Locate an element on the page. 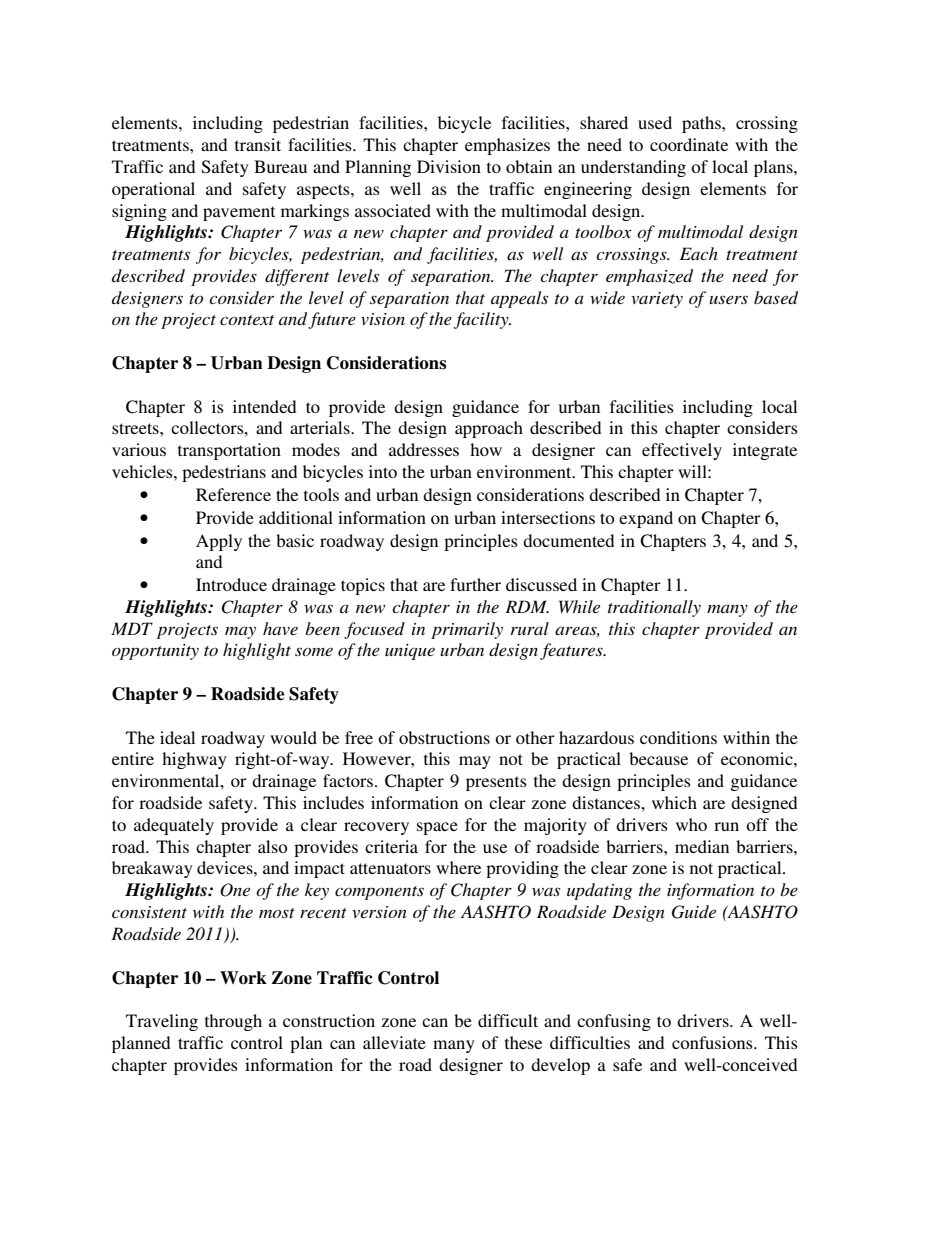 The width and height of the page is (952, 1233). transportation is located at coordinates (229, 451).
